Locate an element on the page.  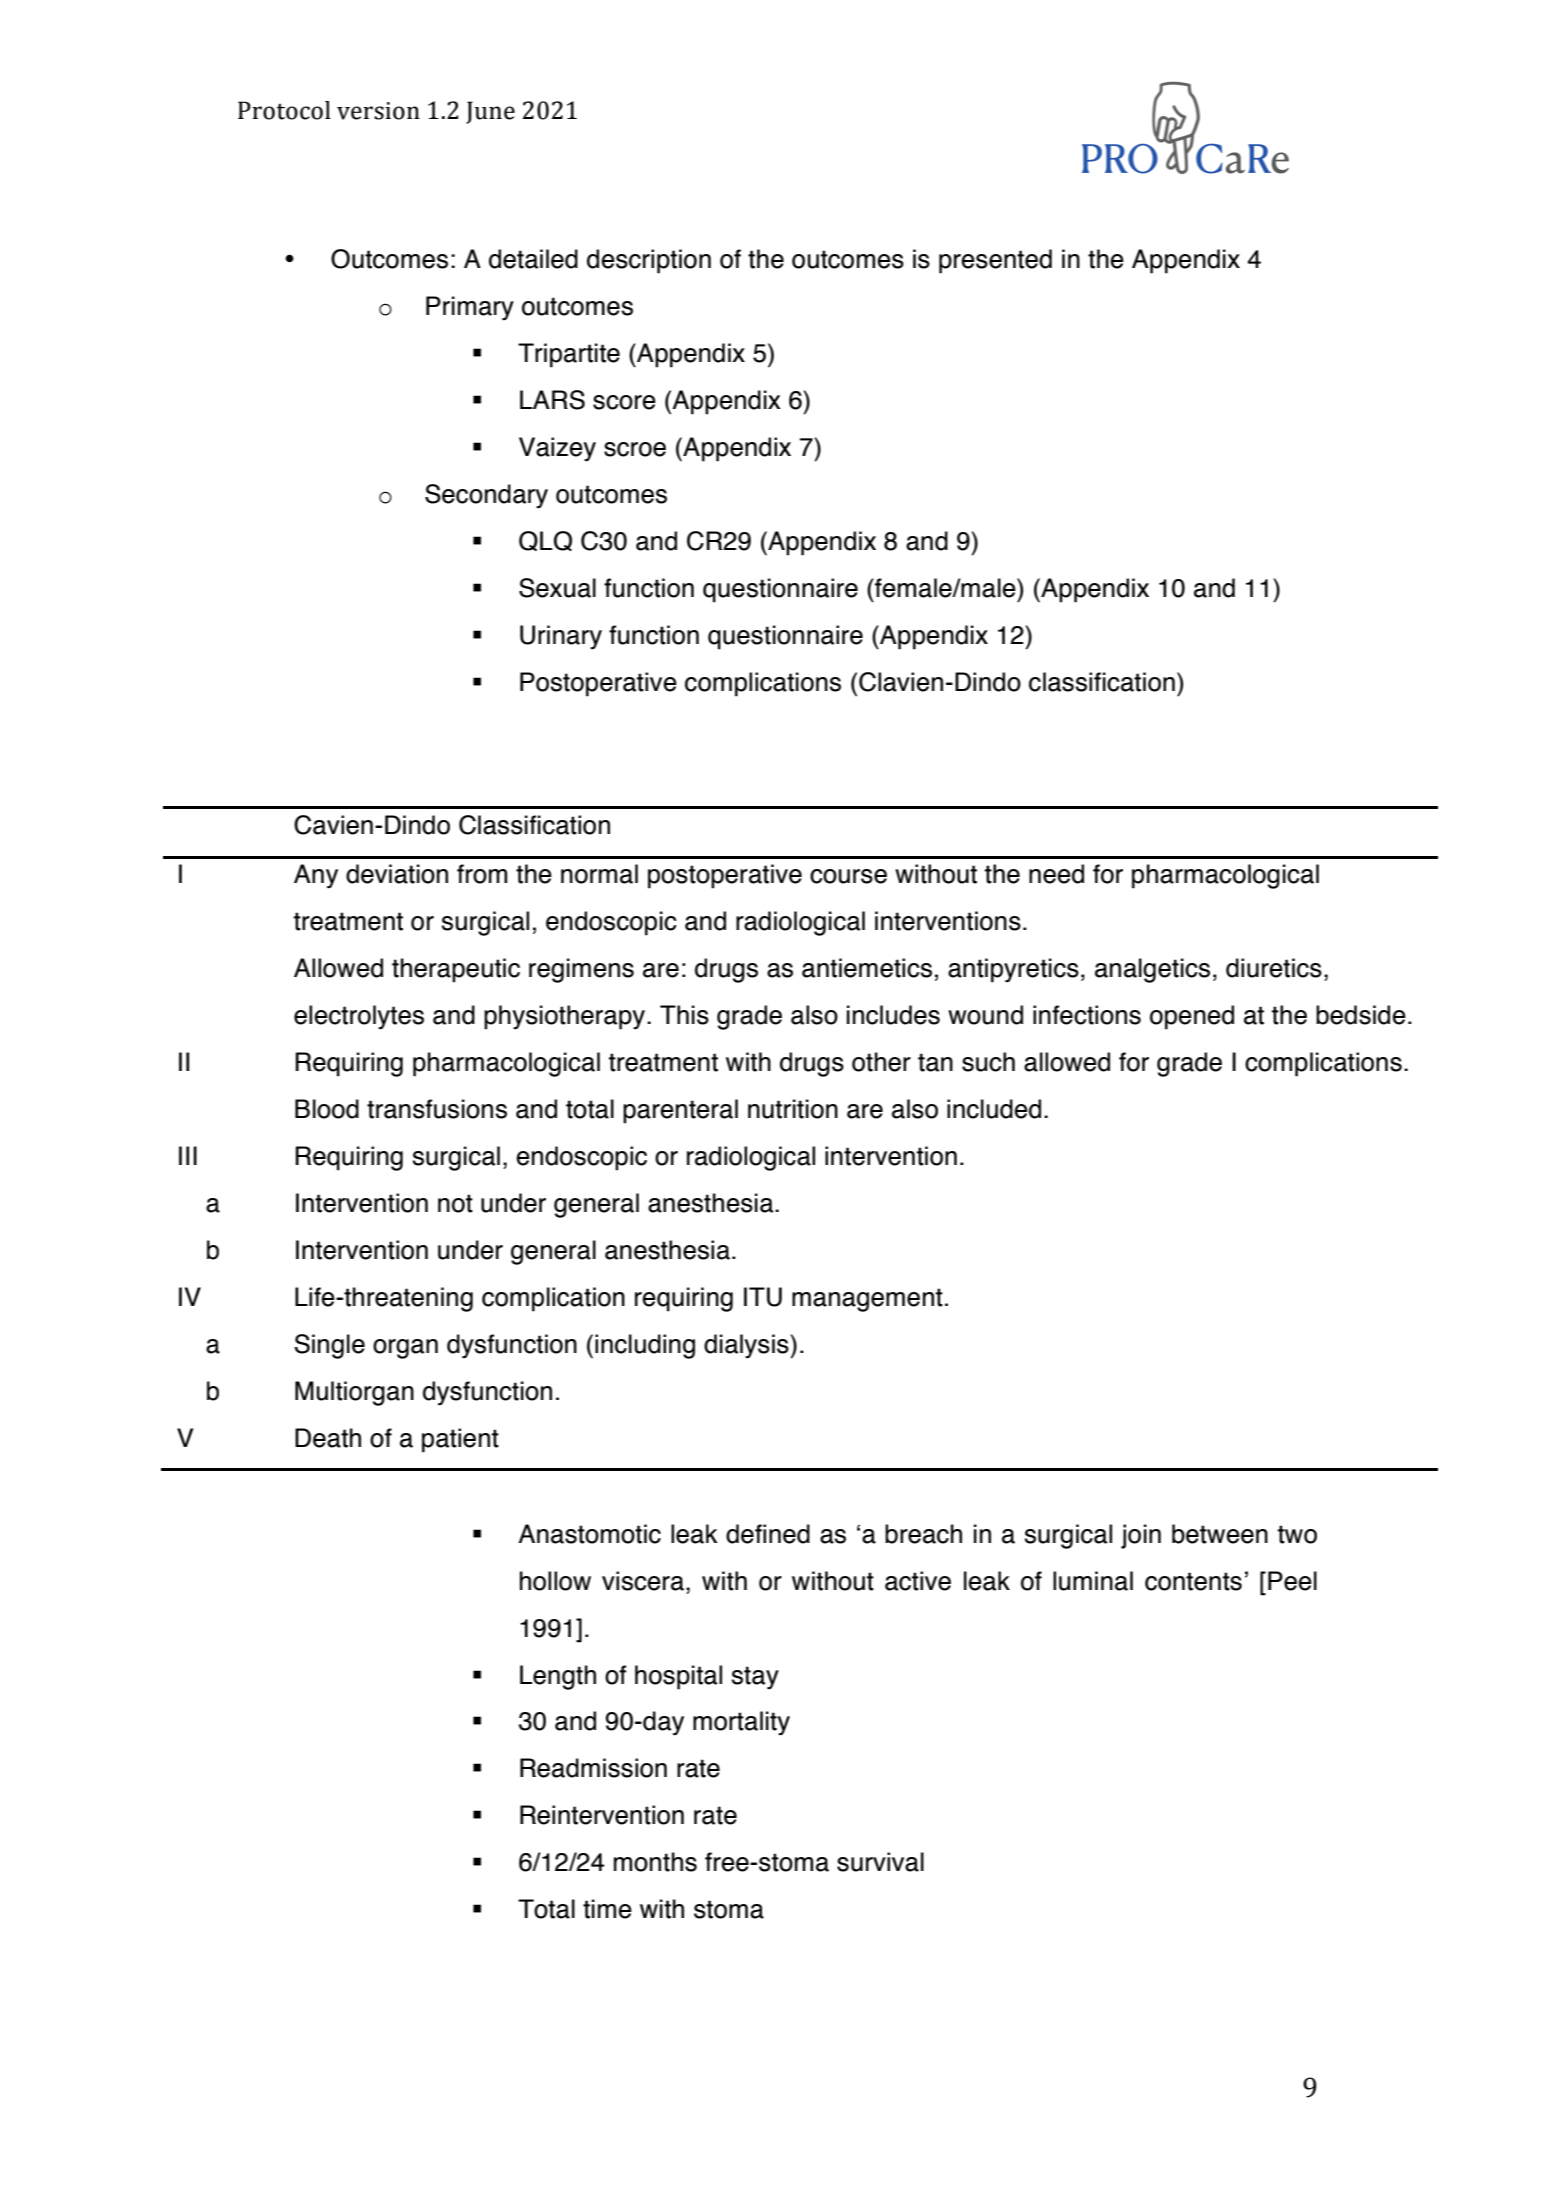
description is located at coordinates (649, 261).
